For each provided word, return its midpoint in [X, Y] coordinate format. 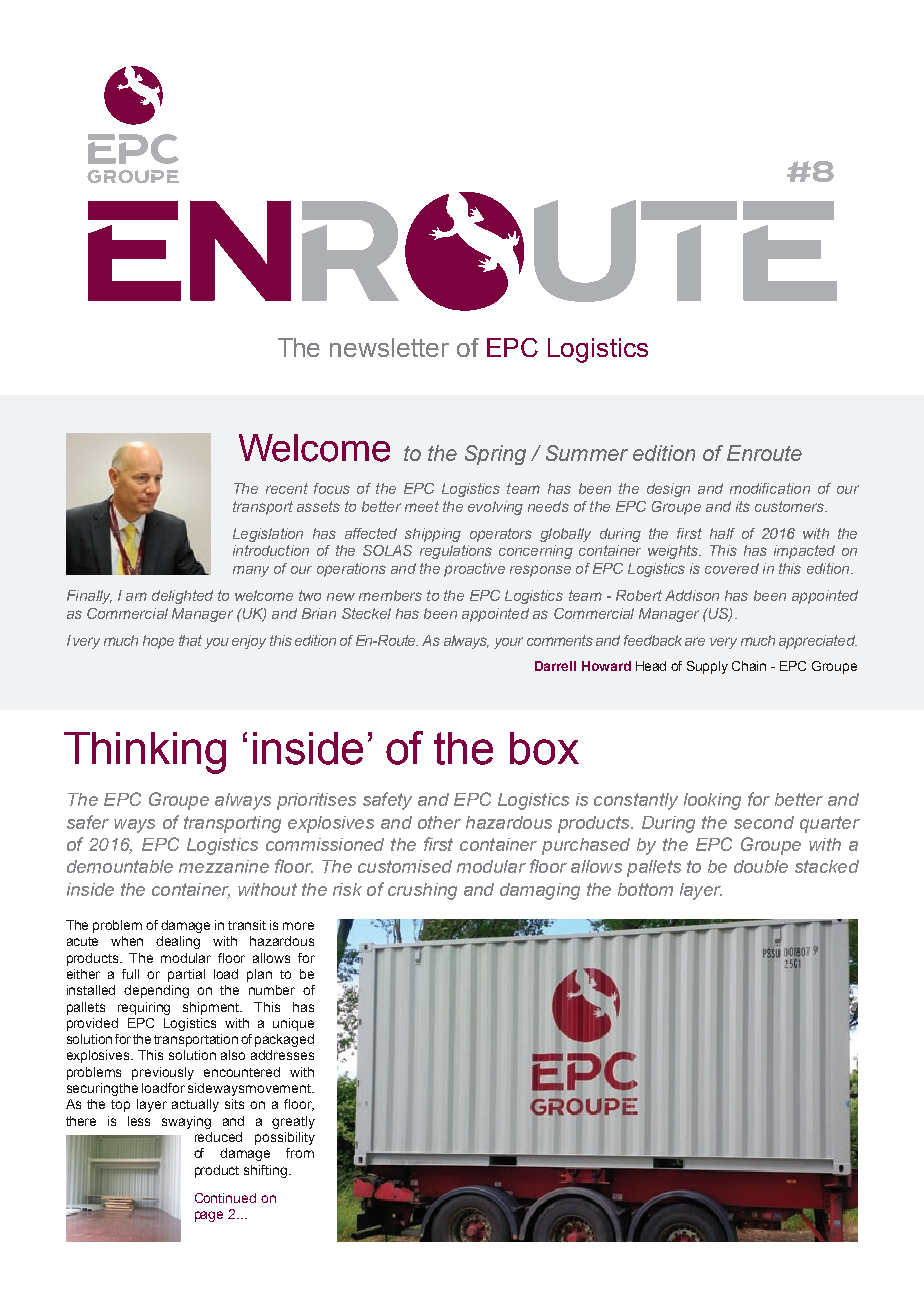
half [722, 533]
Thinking [145, 753]
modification [770, 488]
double [761, 866]
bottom [645, 889]
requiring [144, 1008]
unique [293, 1024]
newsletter [389, 347]
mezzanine [224, 866]
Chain [749, 666]
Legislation [268, 535]
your [508, 643]
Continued [225, 1198]
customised [405, 866]
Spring [495, 455]
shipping [433, 535]
